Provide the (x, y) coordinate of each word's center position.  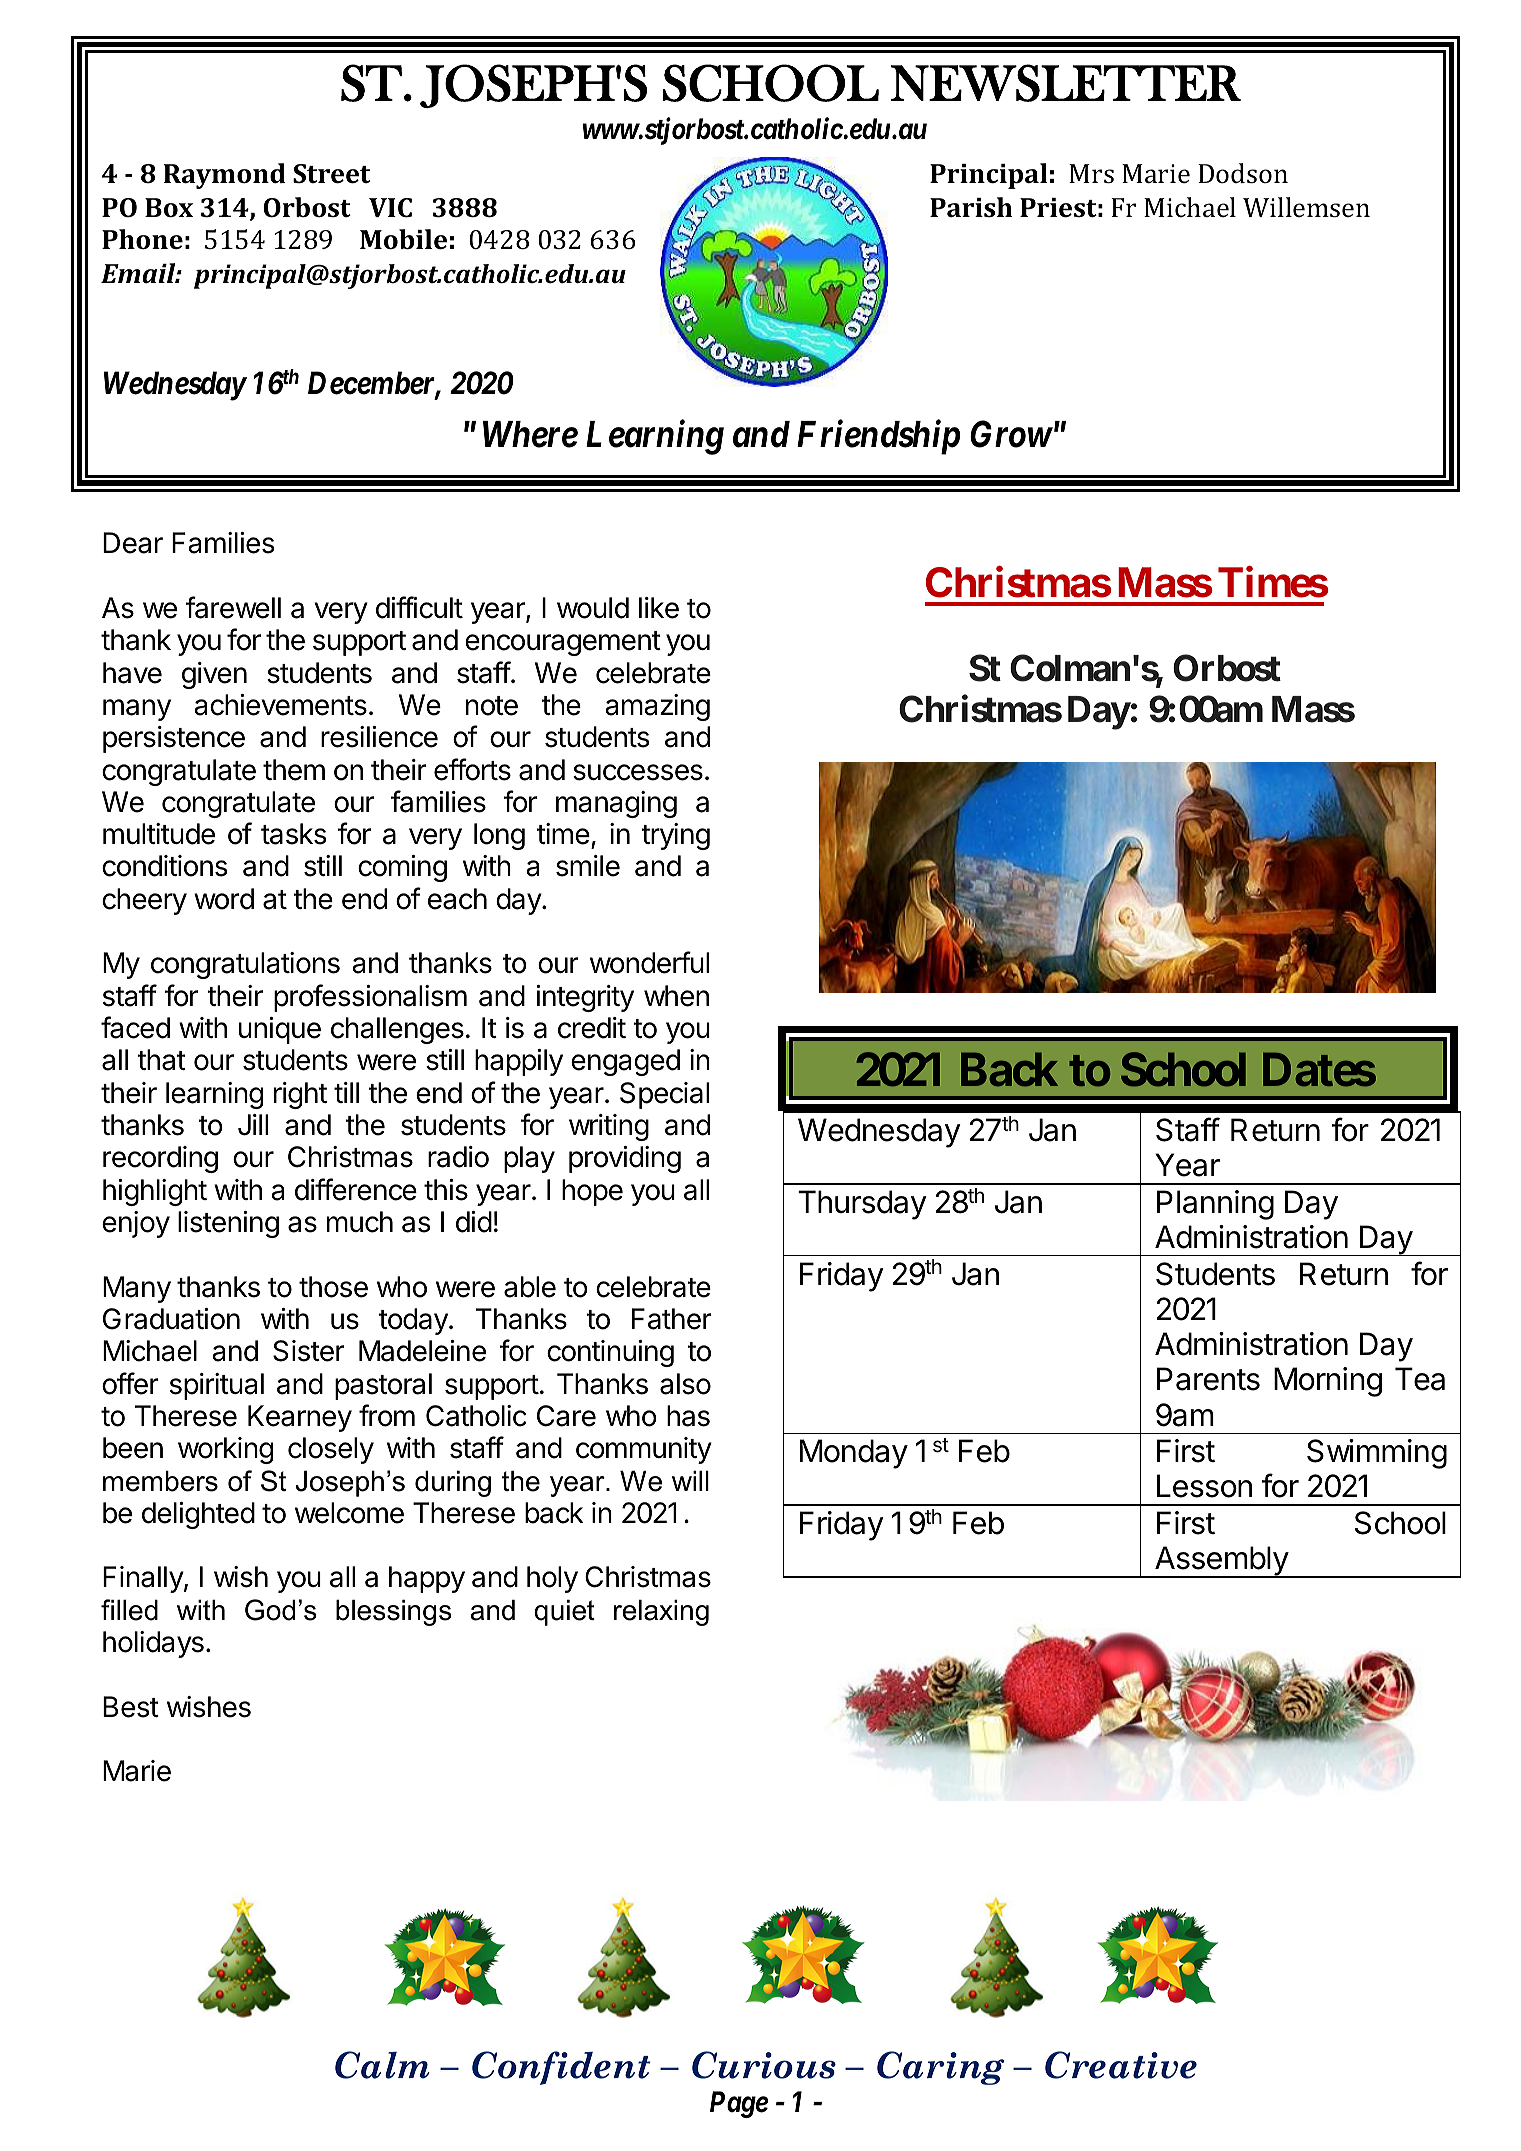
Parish (971, 207)
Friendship (878, 437)
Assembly (1221, 1562)
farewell (233, 607)
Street (331, 174)
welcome (349, 1513)
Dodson (1243, 173)
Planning (1215, 1205)
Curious (764, 2065)
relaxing (661, 1613)
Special (664, 1095)
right (300, 1095)
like (659, 608)
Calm (382, 2065)
